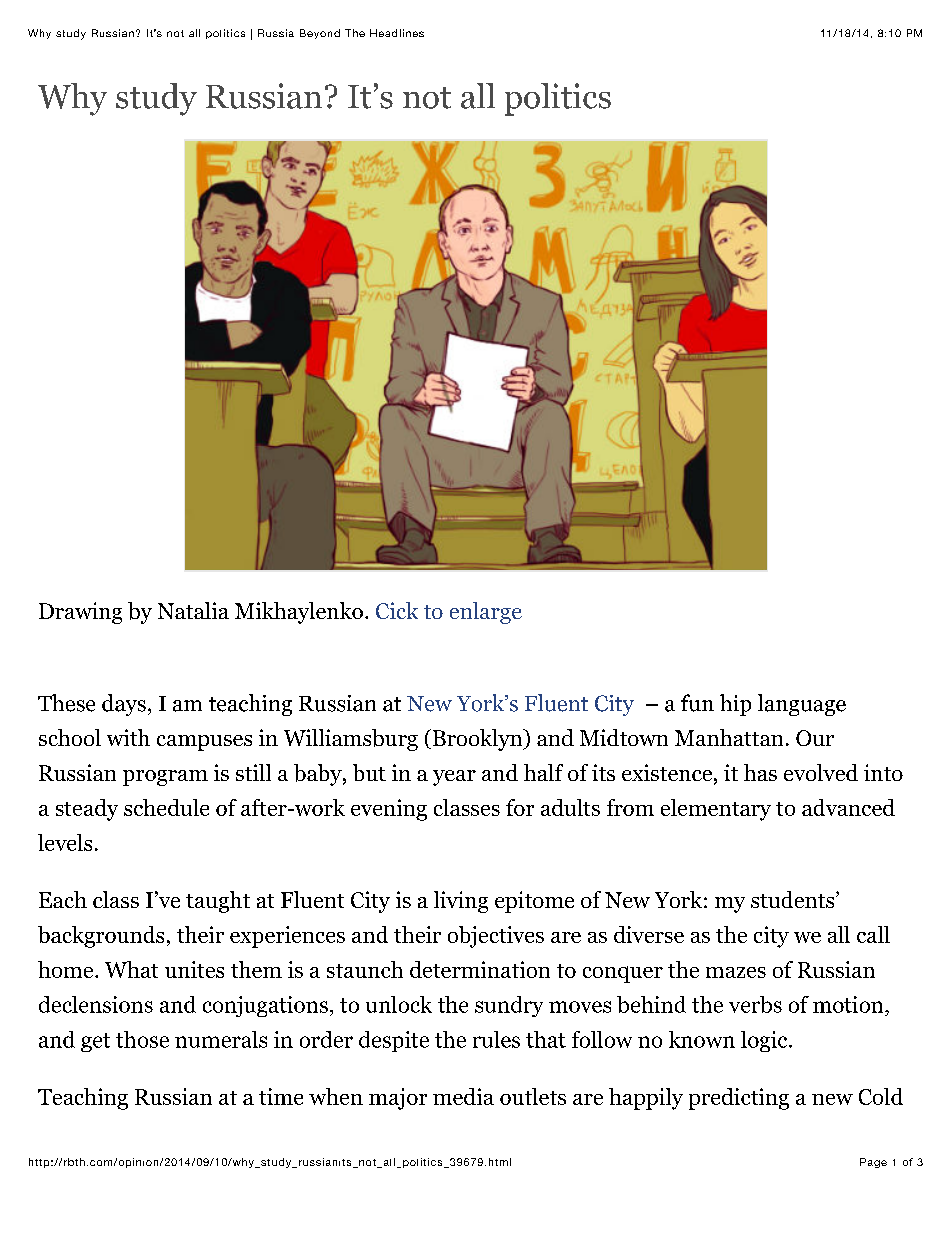 This image has height=1233, width=952. Describe the element at coordinates (760, 772) in the image. I see `has` at that location.
